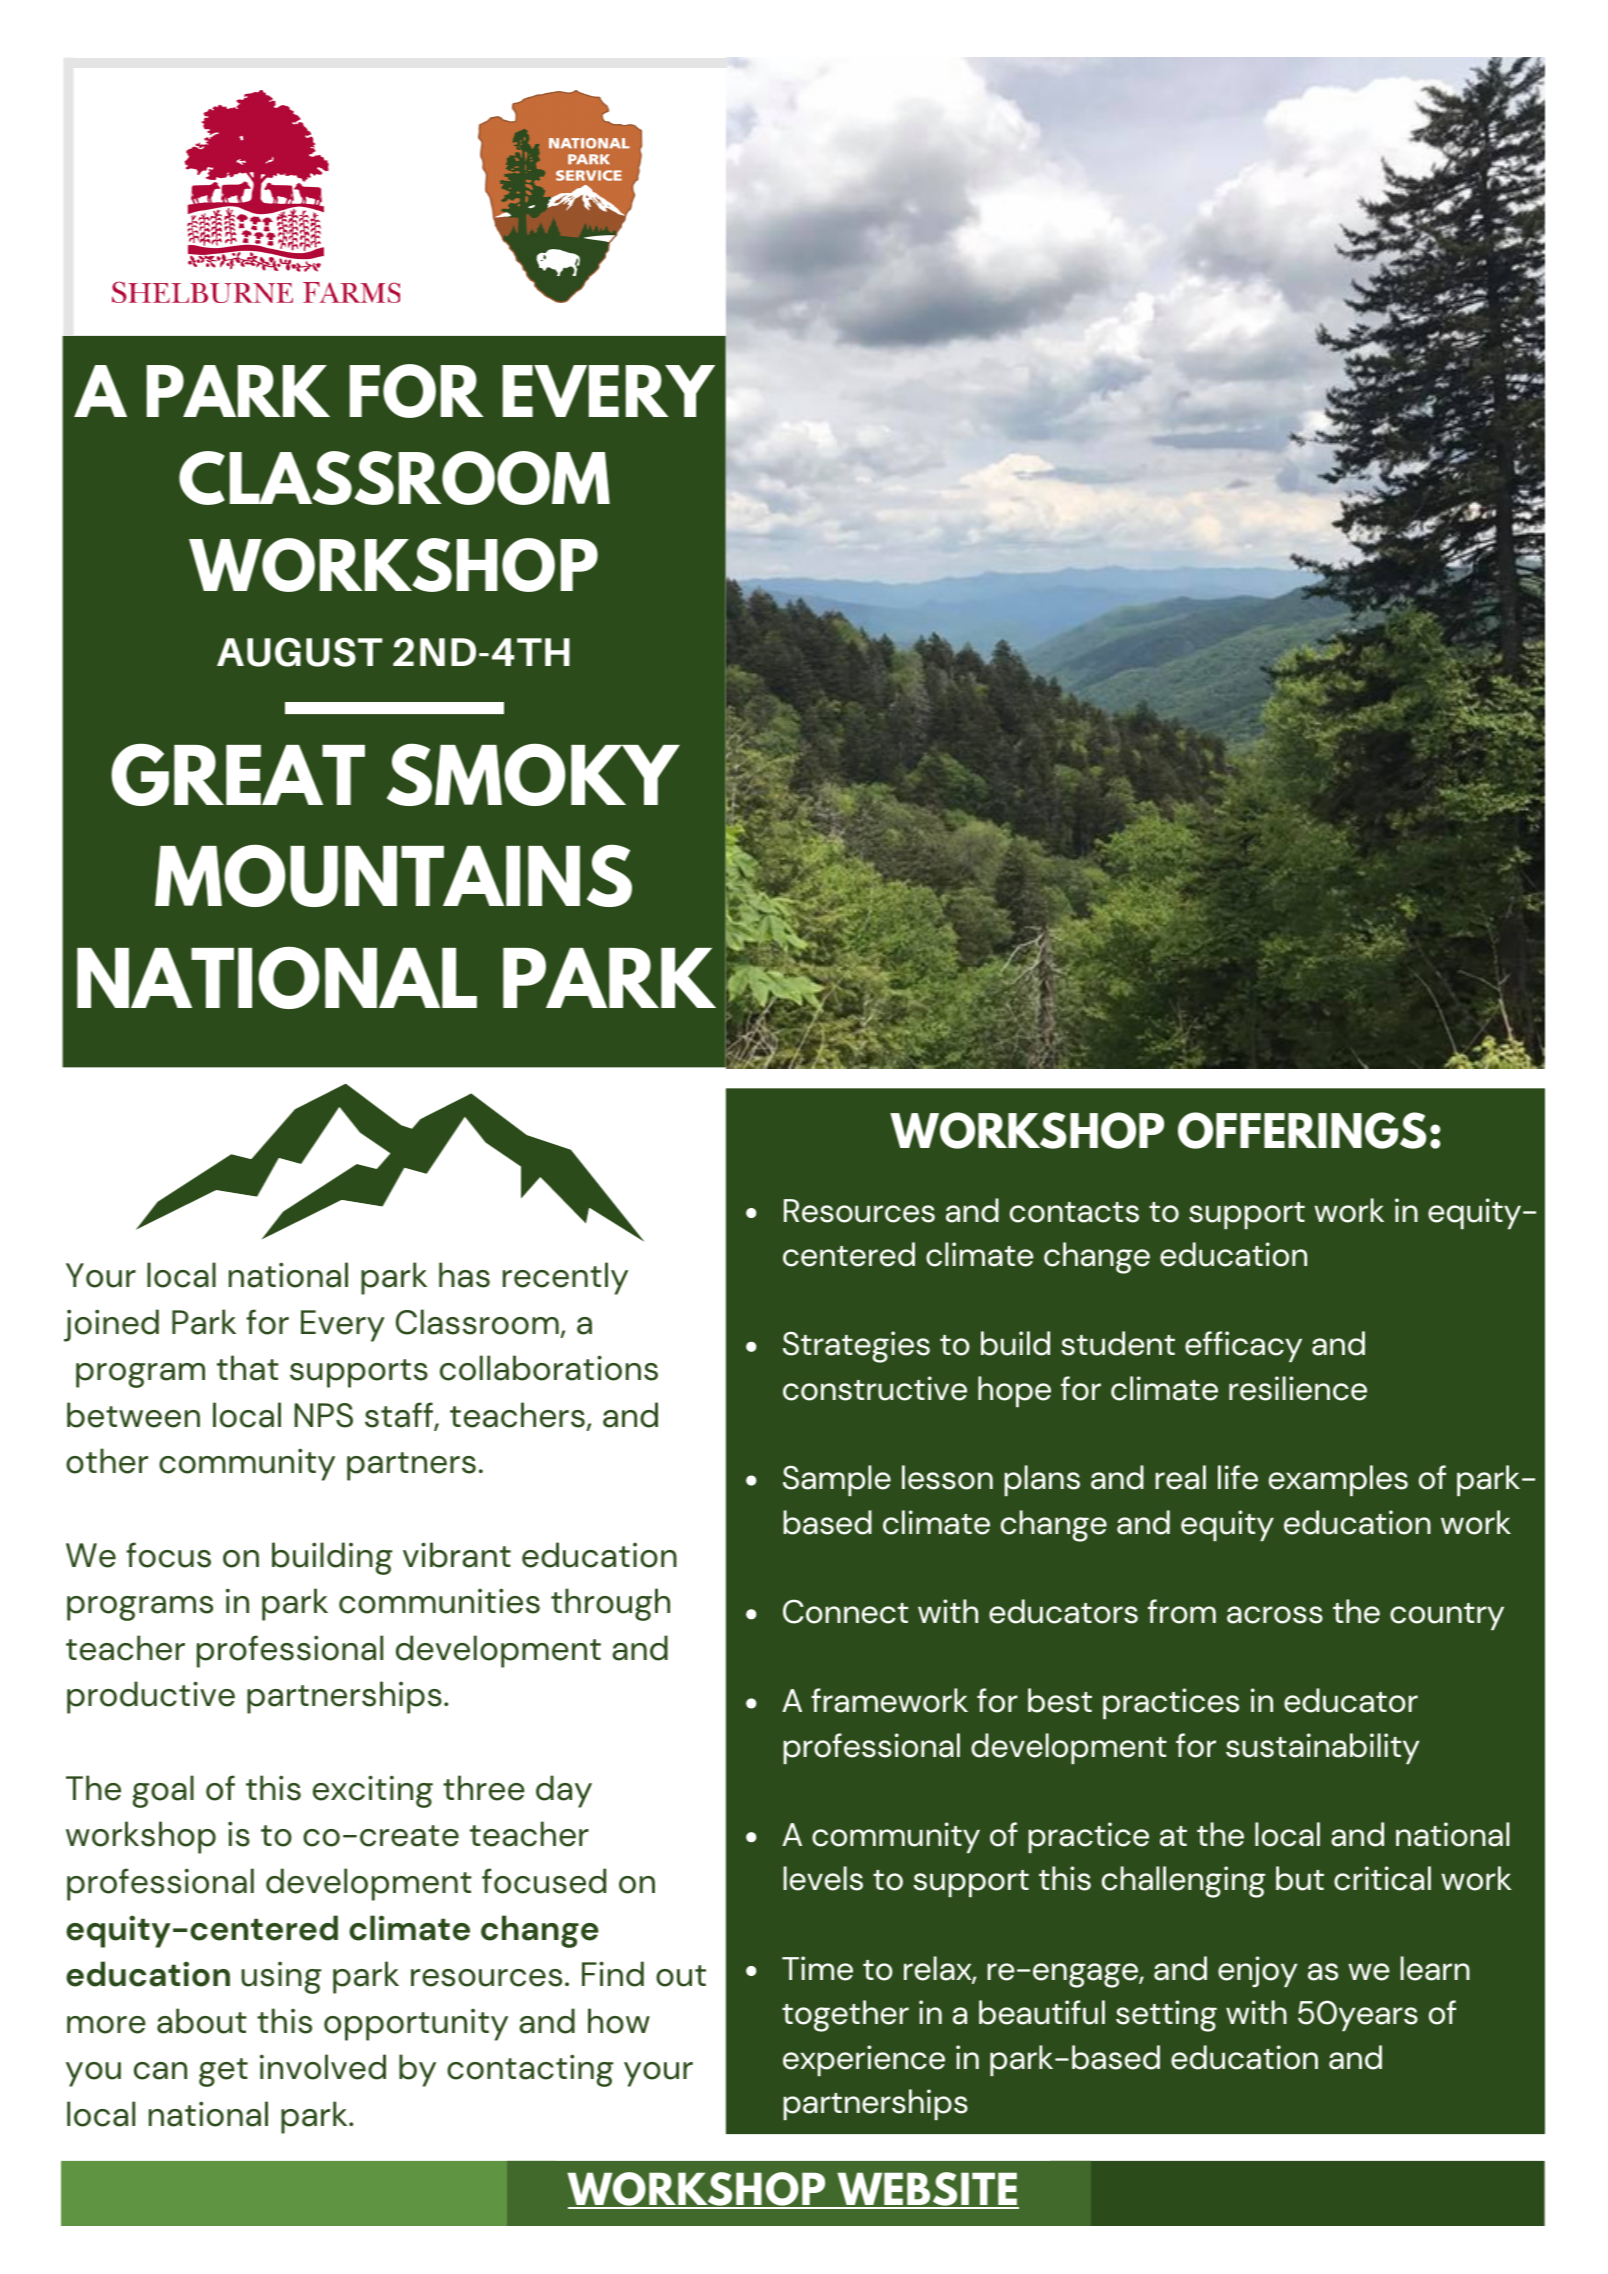  What do you see at coordinates (1302, 1130) in the screenshot?
I see `OFFERINGS` at bounding box center [1302, 1130].
